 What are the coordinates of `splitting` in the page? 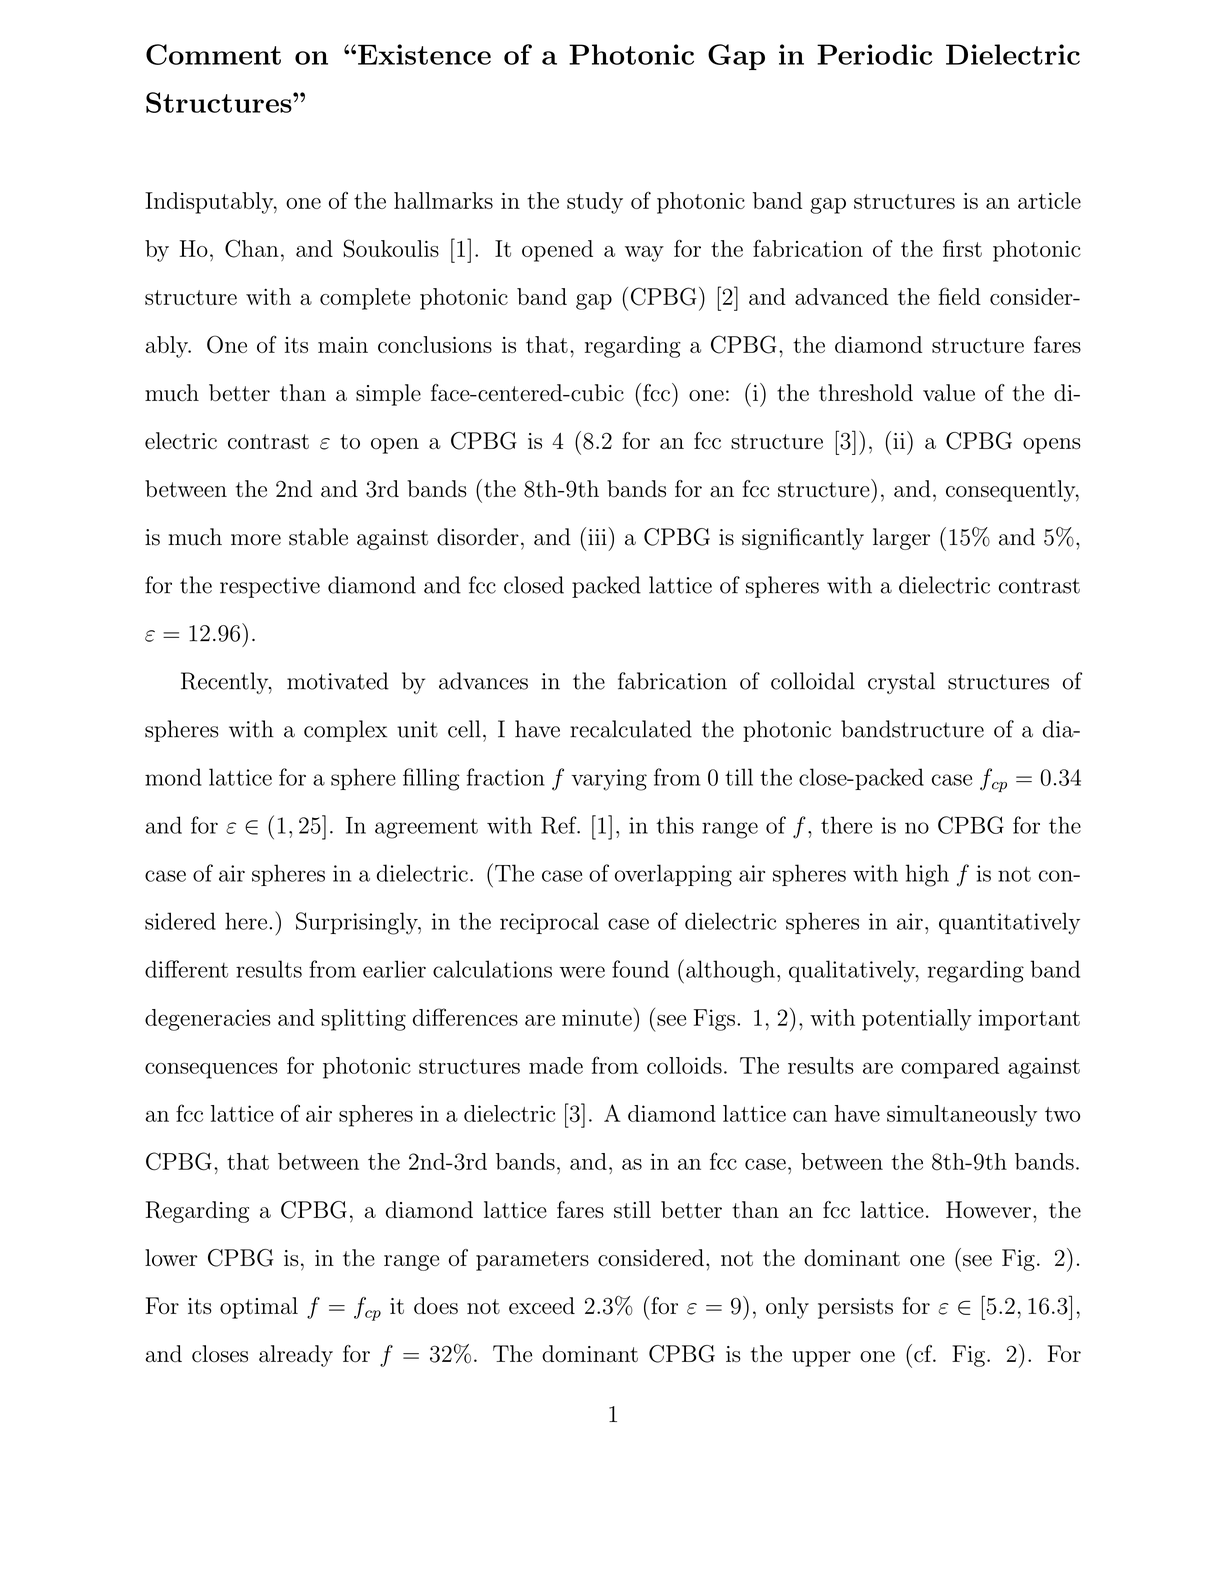 It's located at (363, 1020).
